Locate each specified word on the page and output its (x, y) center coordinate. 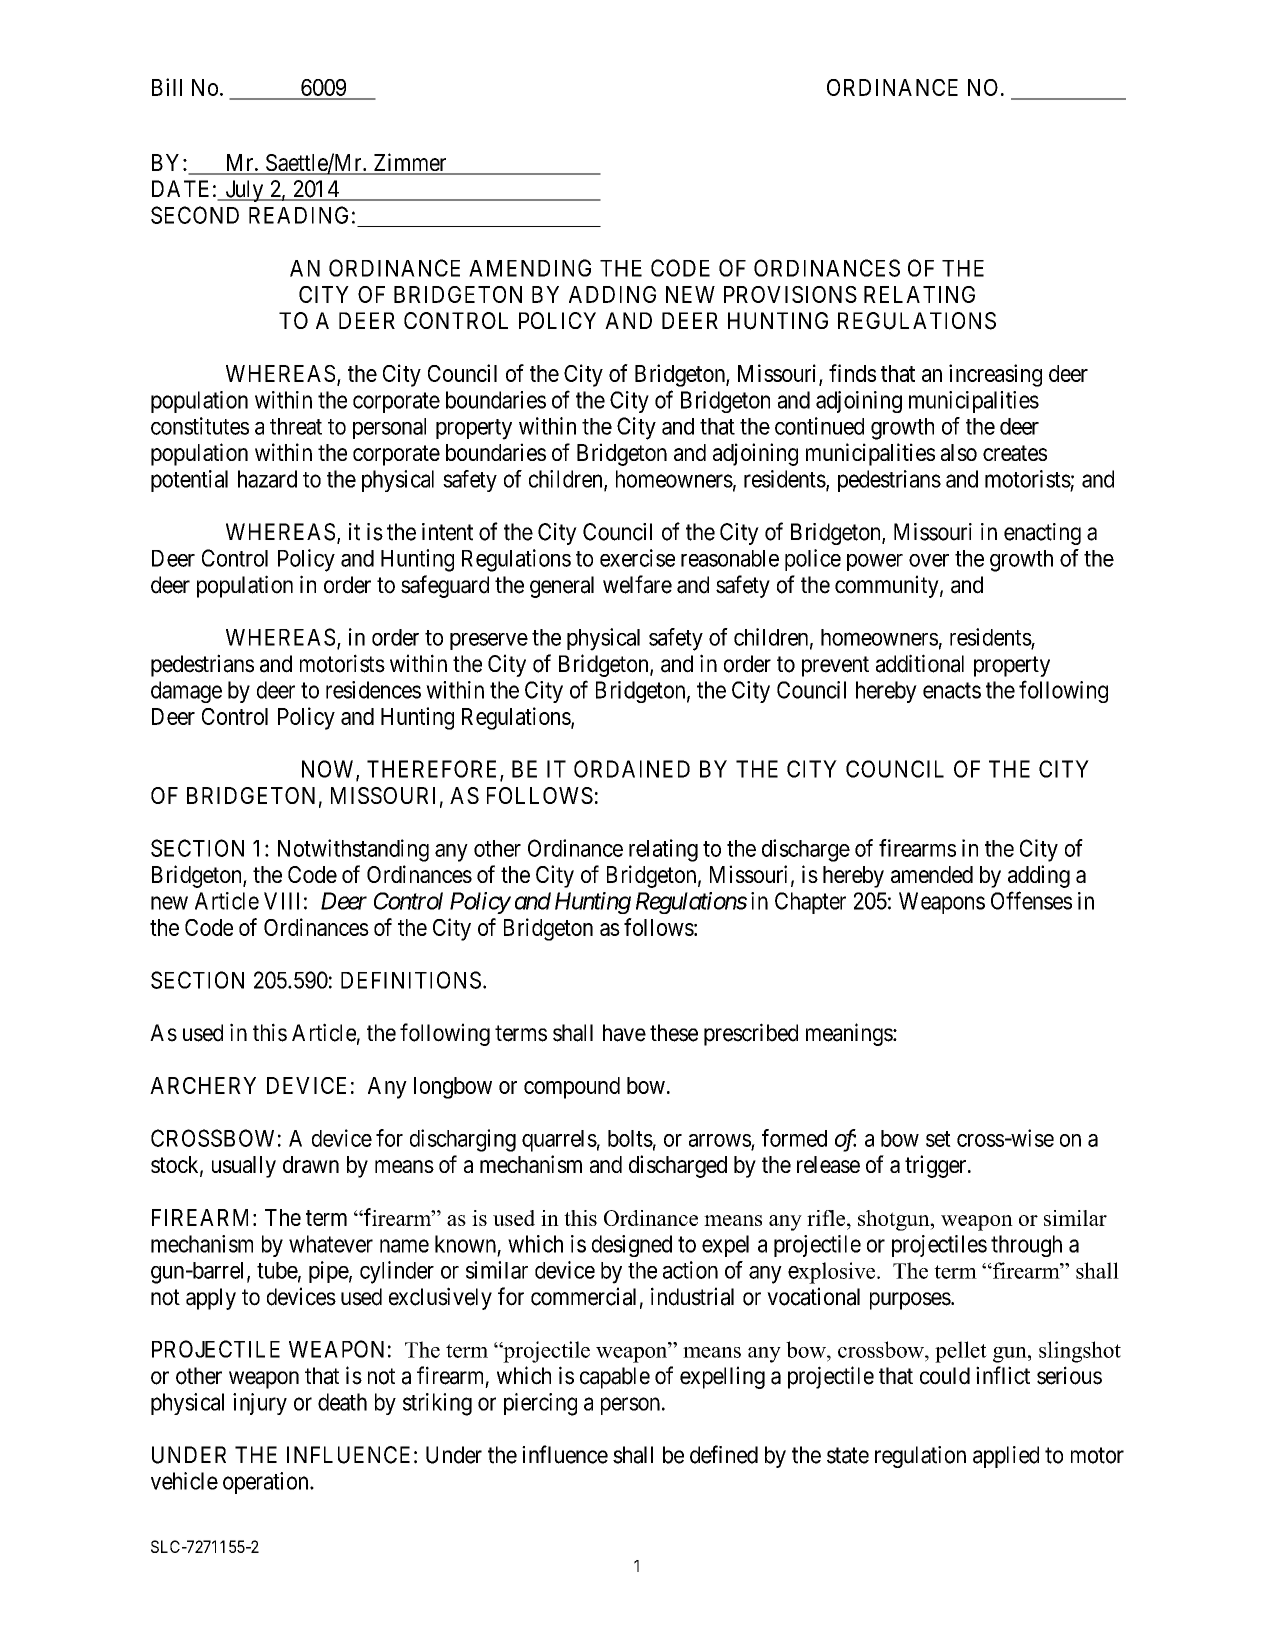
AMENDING (530, 268)
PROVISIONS (790, 294)
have (624, 1033)
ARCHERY (203, 1085)
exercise (637, 558)
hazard (267, 479)
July (244, 191)
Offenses (1031, 900)
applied (1006, 1457)
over (929, 560)
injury (260, 1404)
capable (615, 1378)
